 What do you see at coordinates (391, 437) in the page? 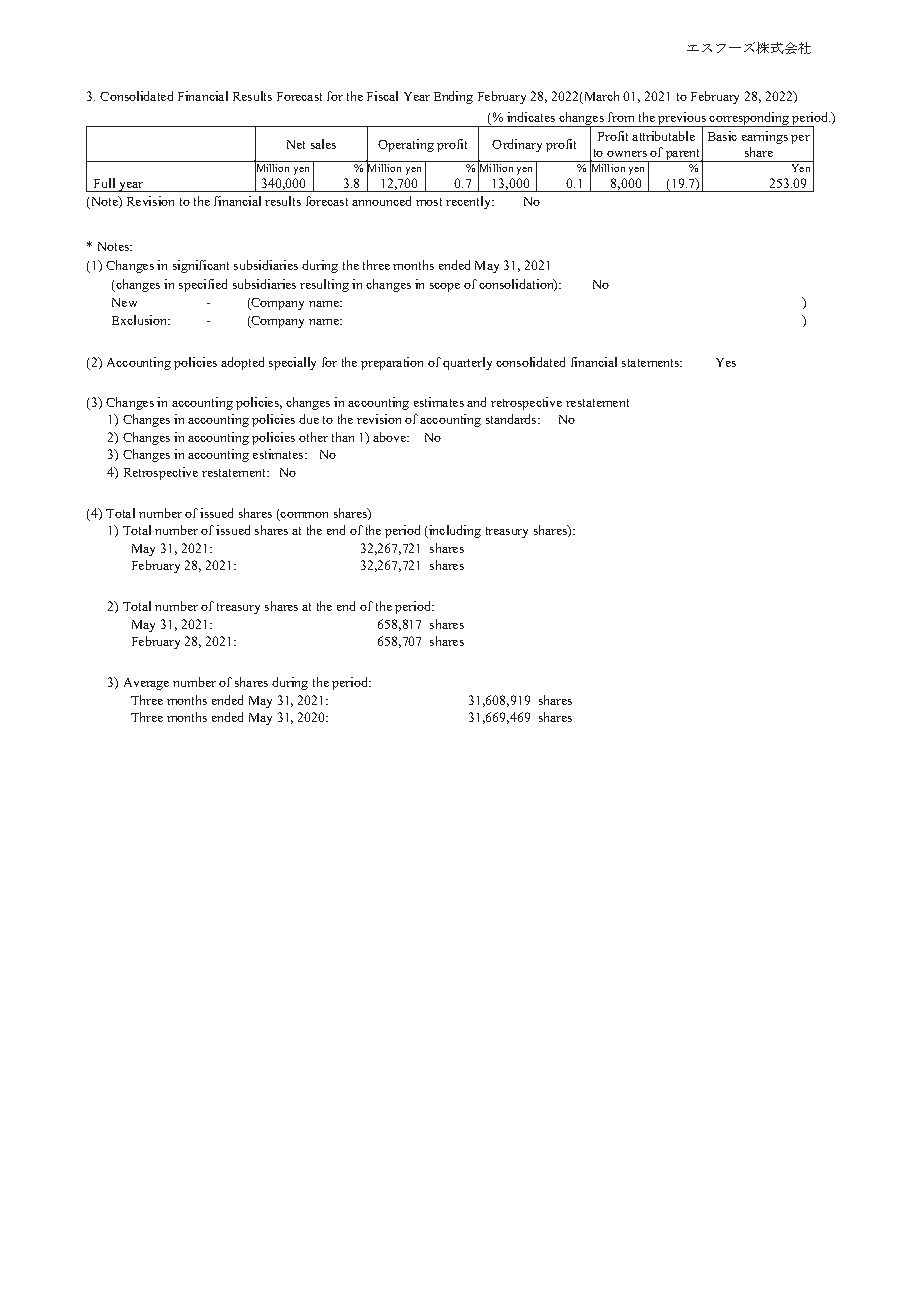
I see `above` at bounding box center [391, 437].
